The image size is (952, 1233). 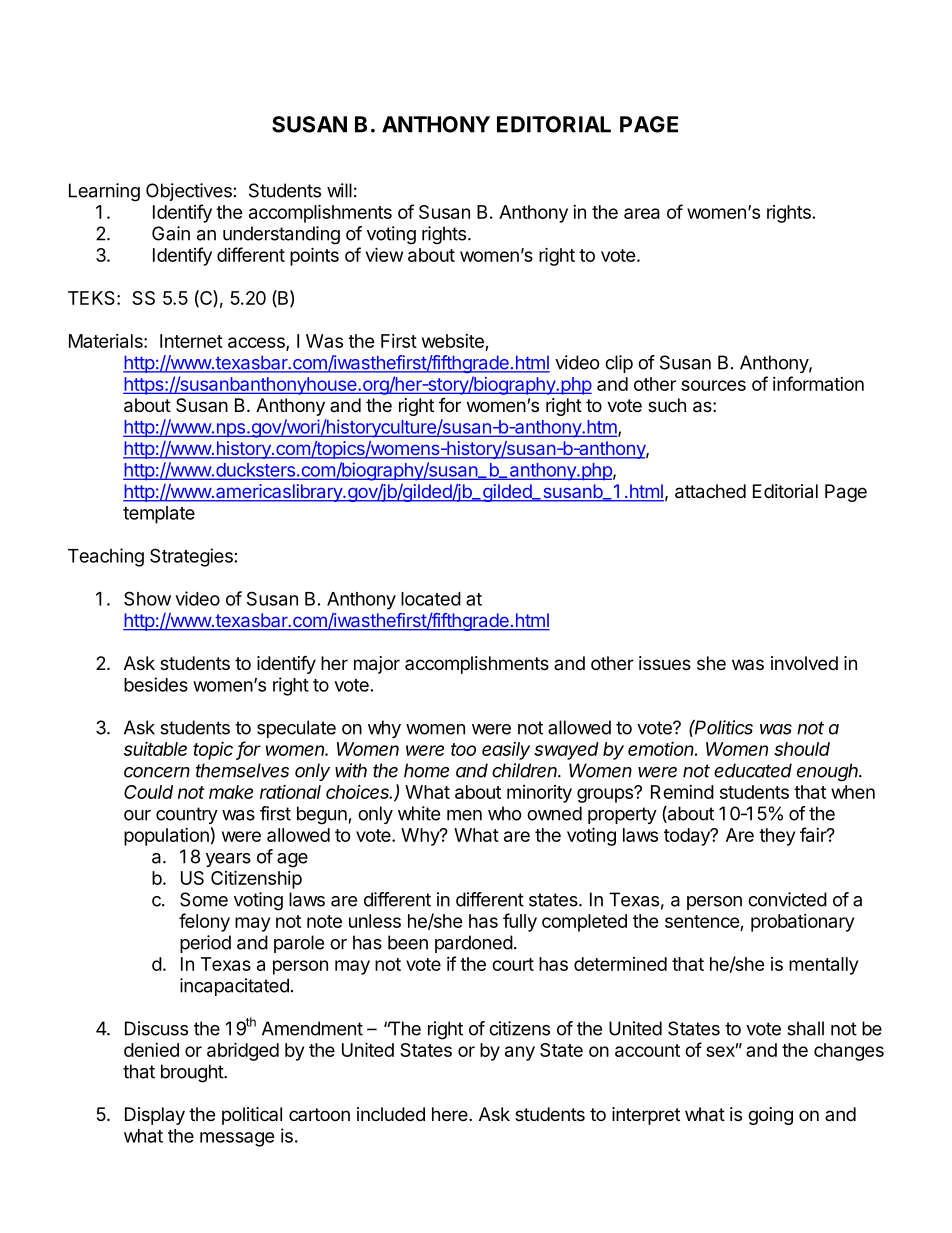 I want to click on involved, so click(x=804, y=663).
